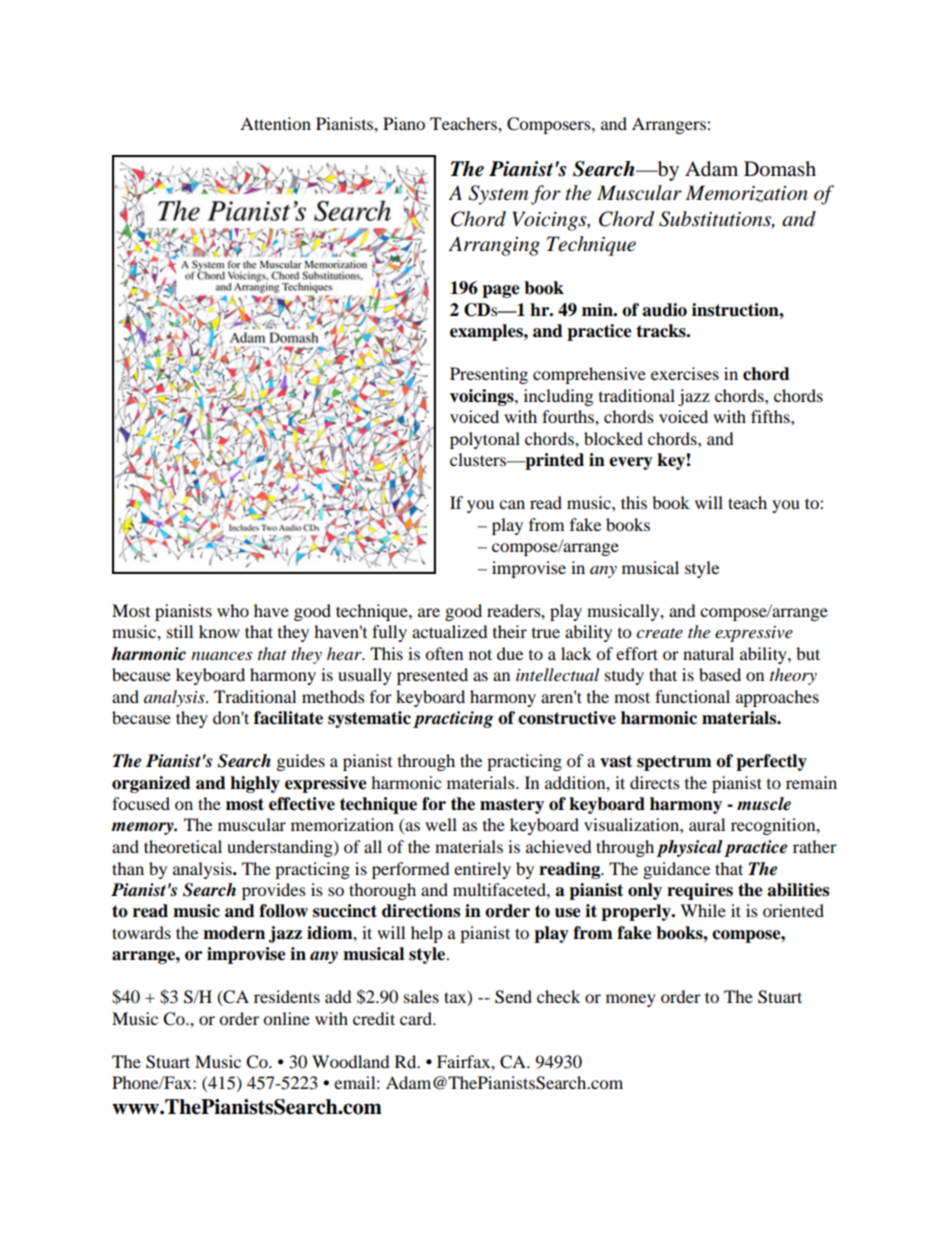 The image size is (952, 1233). What do you see at coordinates (720, 674) in the screenshot?
I see `based` at bounding box center [720, 674].
